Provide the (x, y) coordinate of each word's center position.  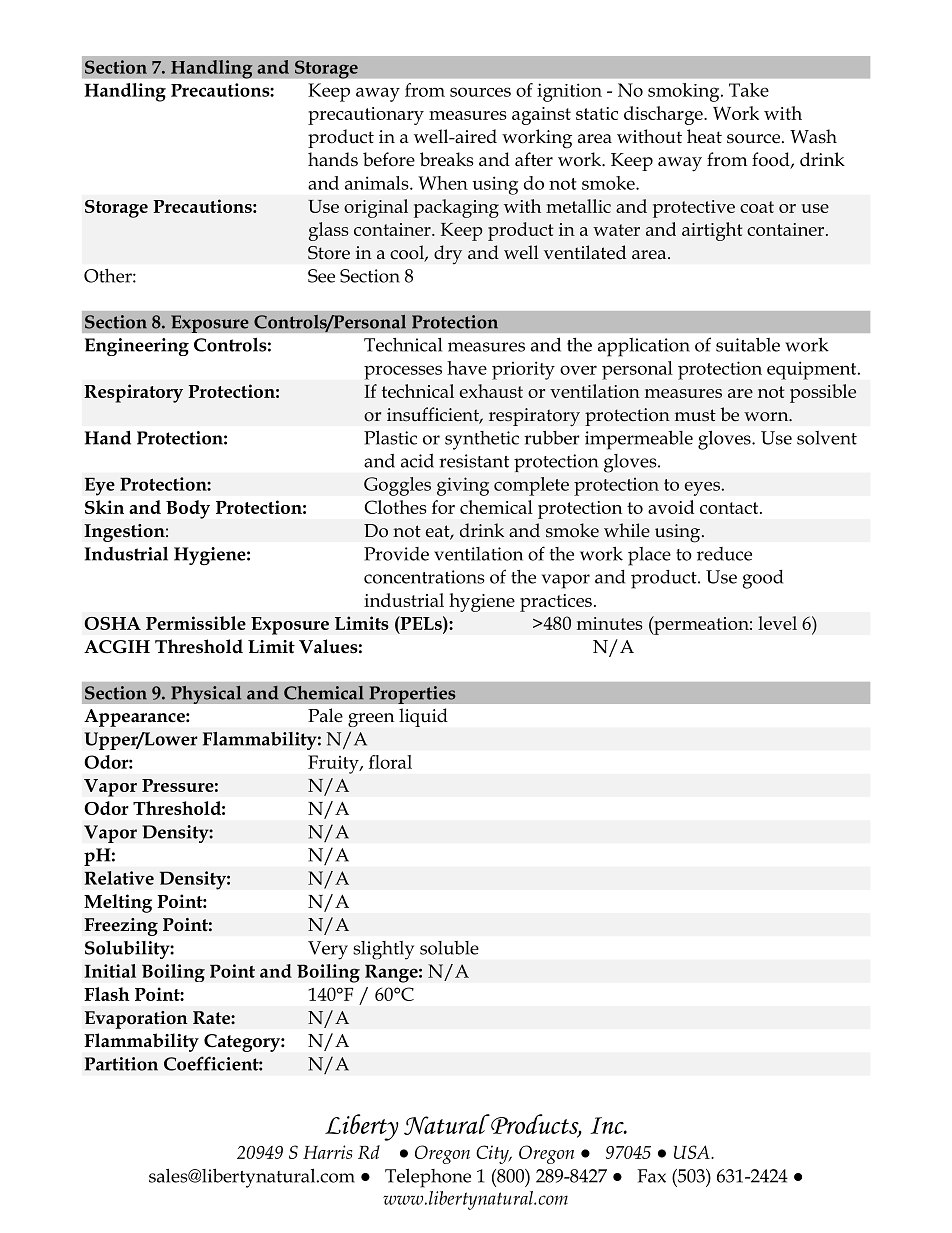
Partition (121, 1064)
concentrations (424, 577)
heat (704, 136)
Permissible (196, 623)
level (777, 623)
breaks (447, 159)
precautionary (366, 116)
